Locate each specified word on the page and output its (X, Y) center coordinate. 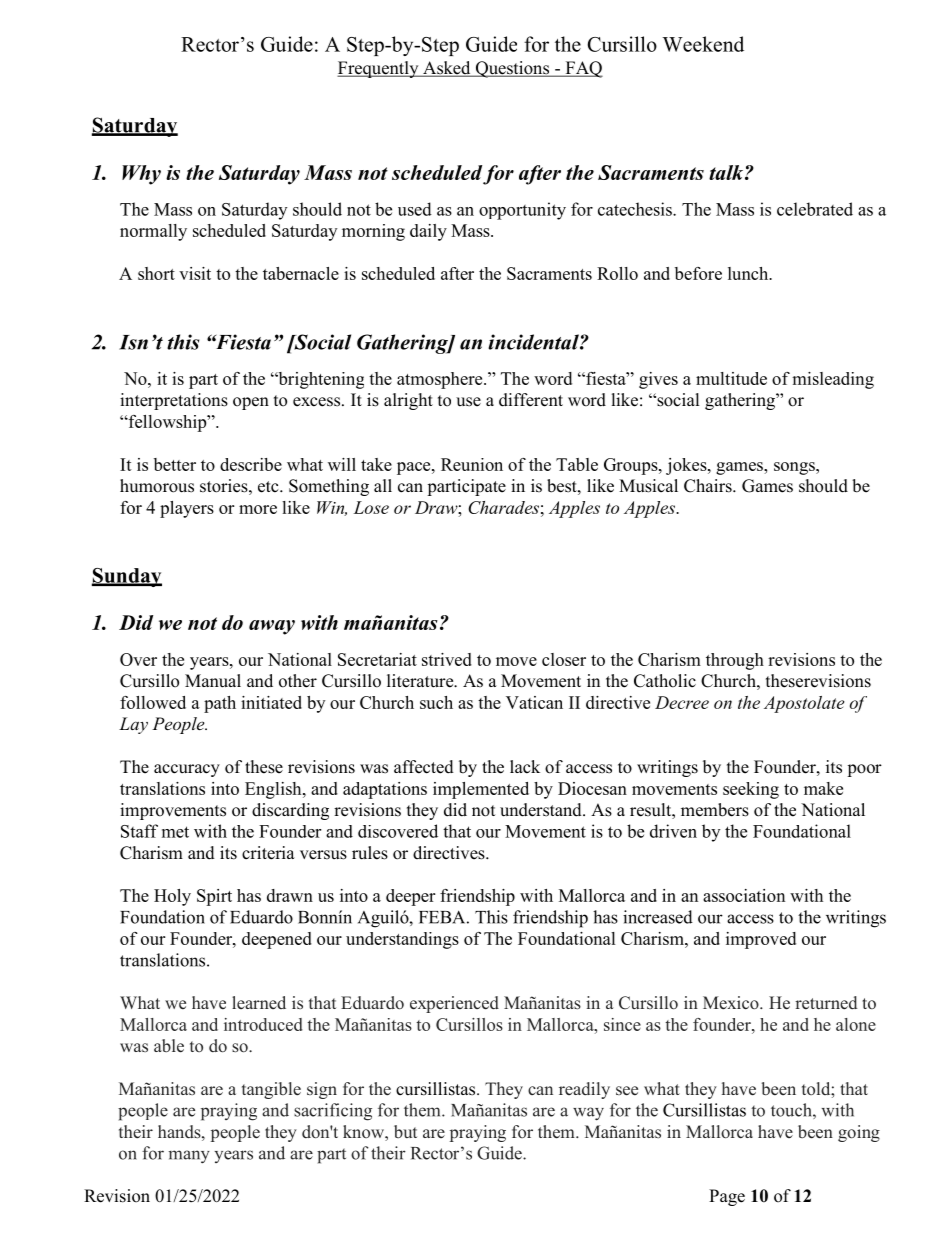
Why (141, 175)
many (189, 1157)
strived (447, 659)
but (405, 1131)
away (272, 627)
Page (727, 1197)
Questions (512, 69)
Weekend (703, 44)
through (735, 661)
